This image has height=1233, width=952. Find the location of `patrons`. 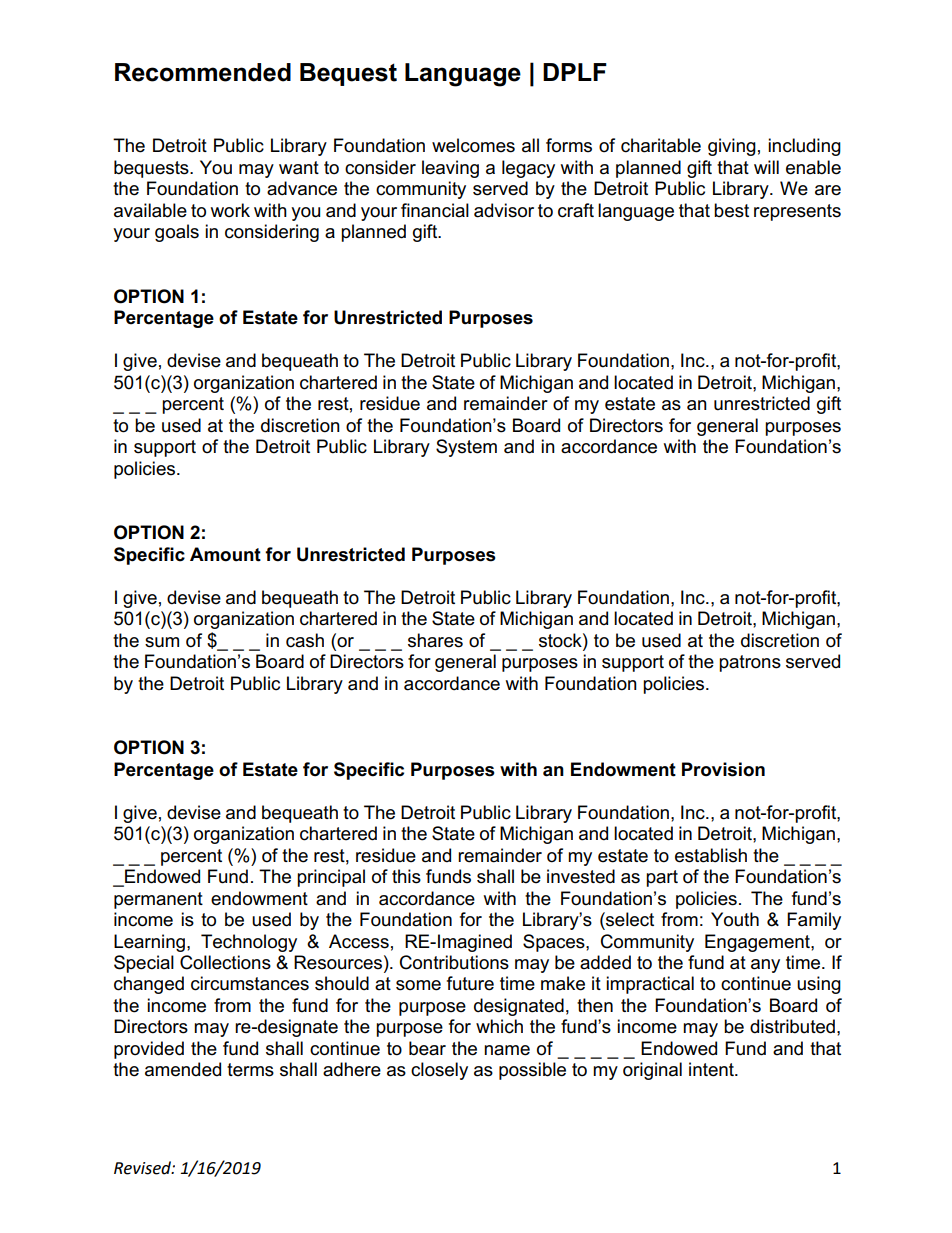

patrons is located at coordinates (750, 663).
